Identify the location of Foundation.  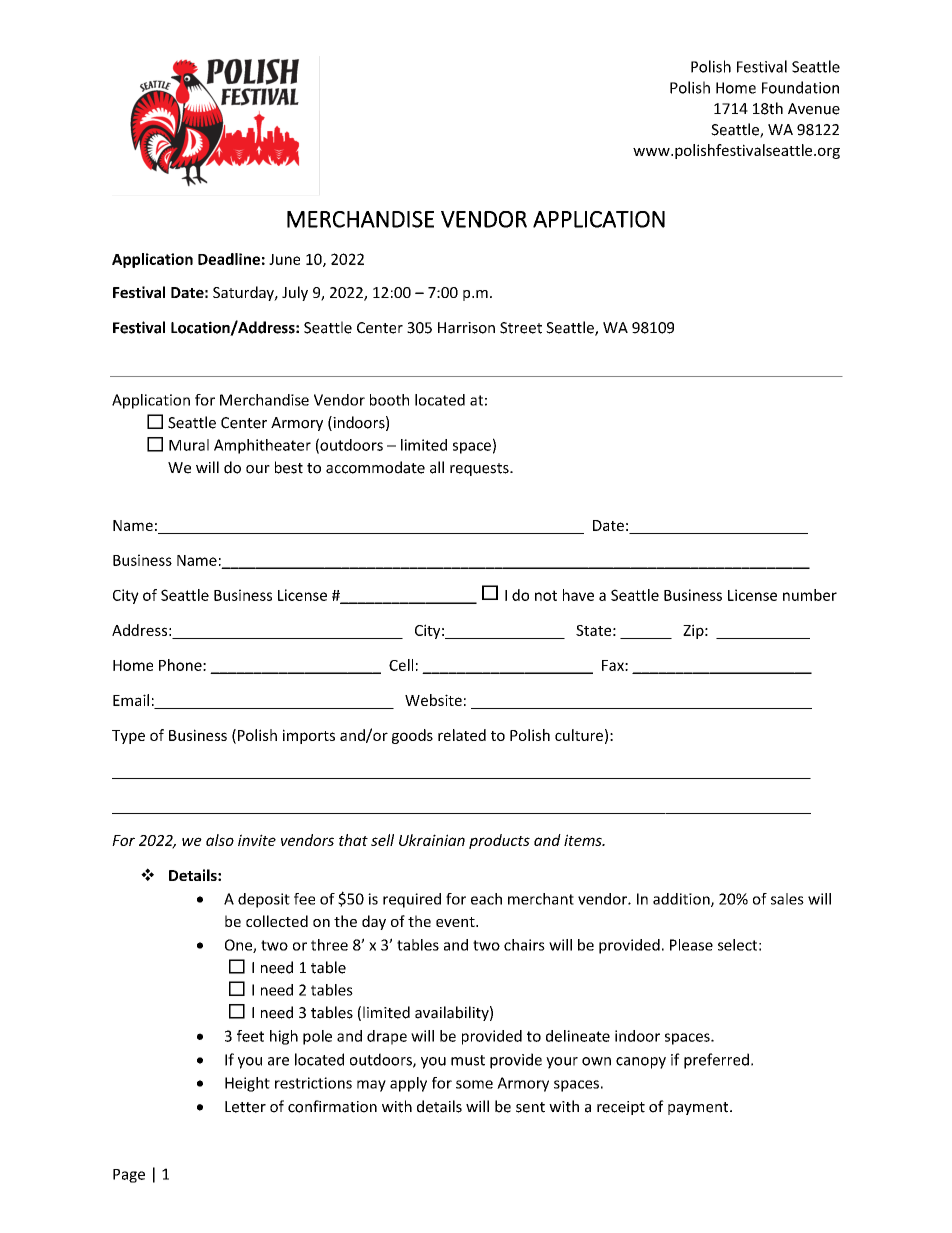
(800, 87).
